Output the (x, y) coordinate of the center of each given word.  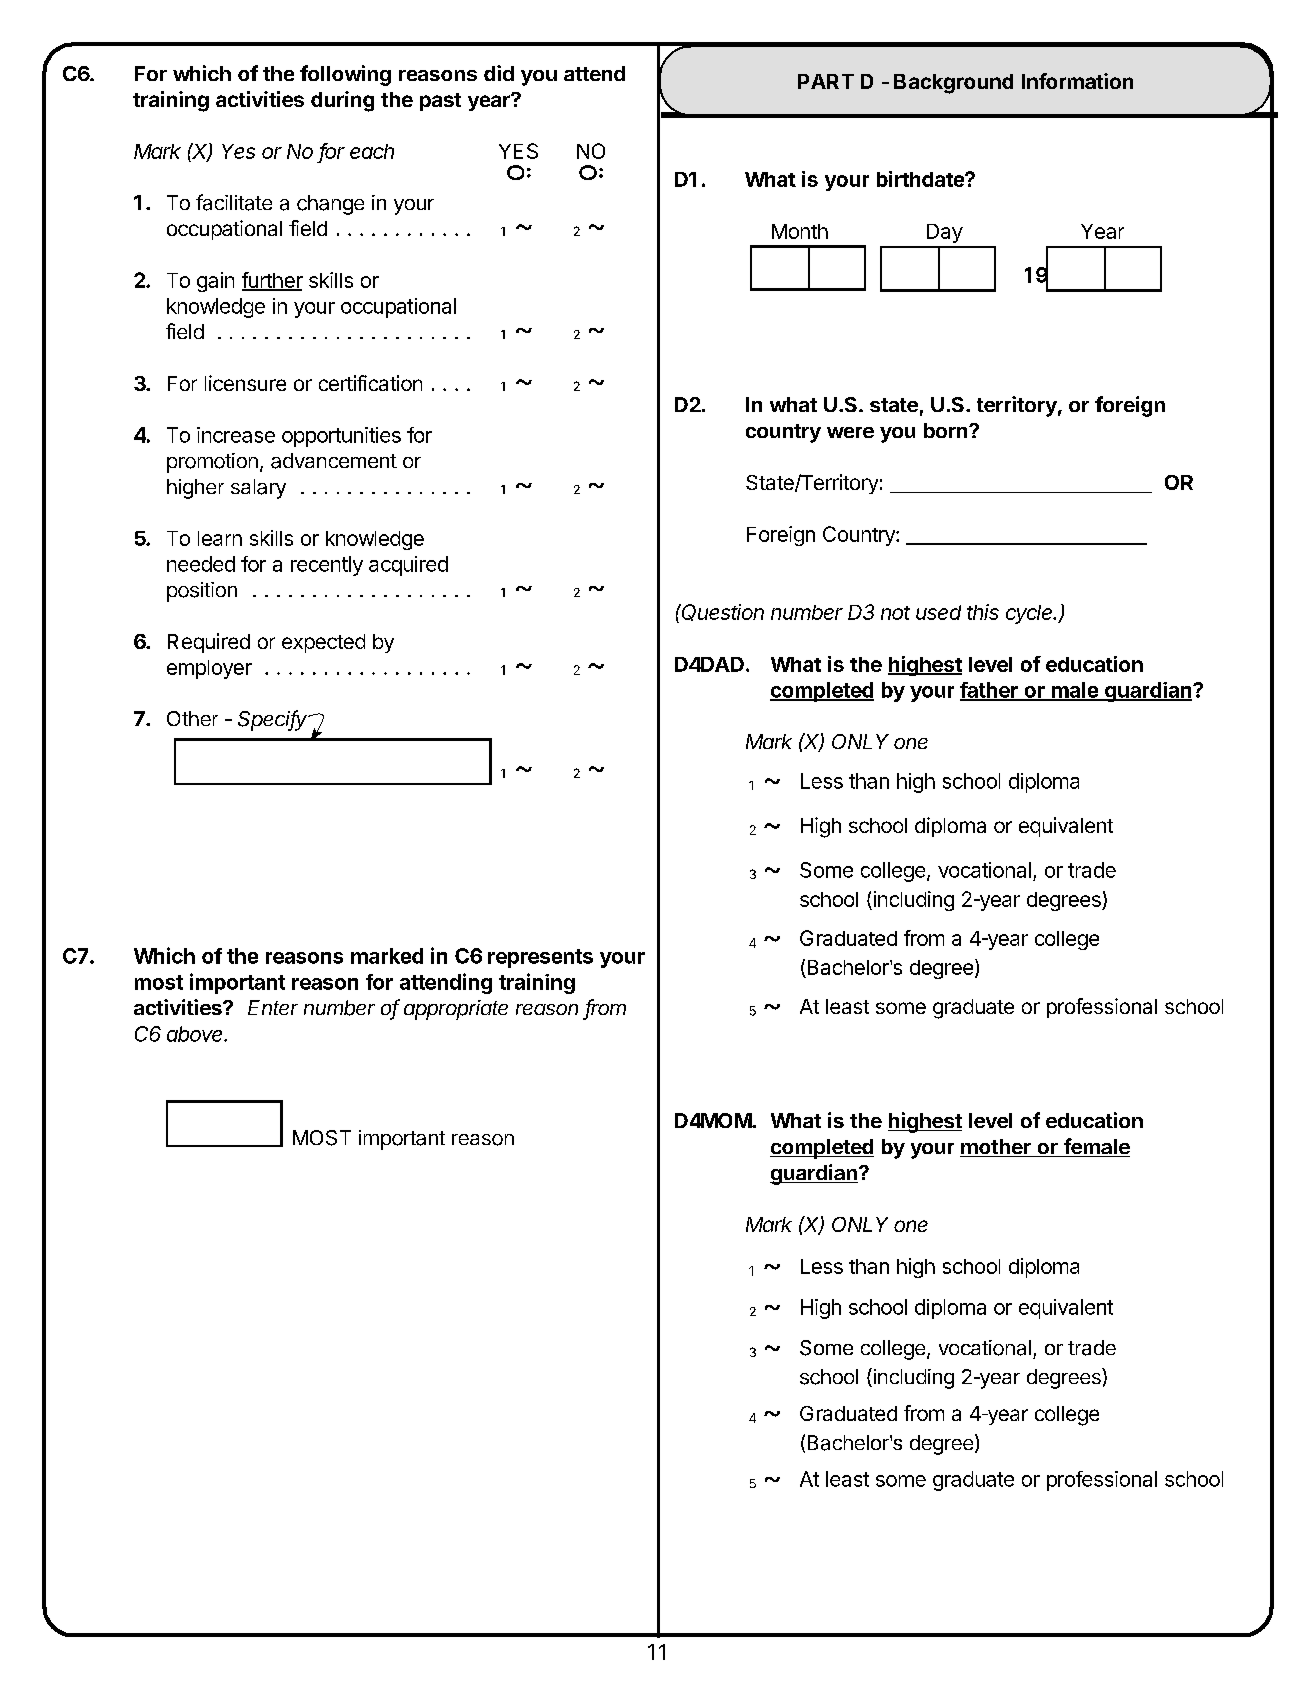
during (342, 101)
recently (327, 566)
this (983, 612)
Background (953, 84)
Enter (273, 1007)
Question (723, 612)
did (499, 73)
